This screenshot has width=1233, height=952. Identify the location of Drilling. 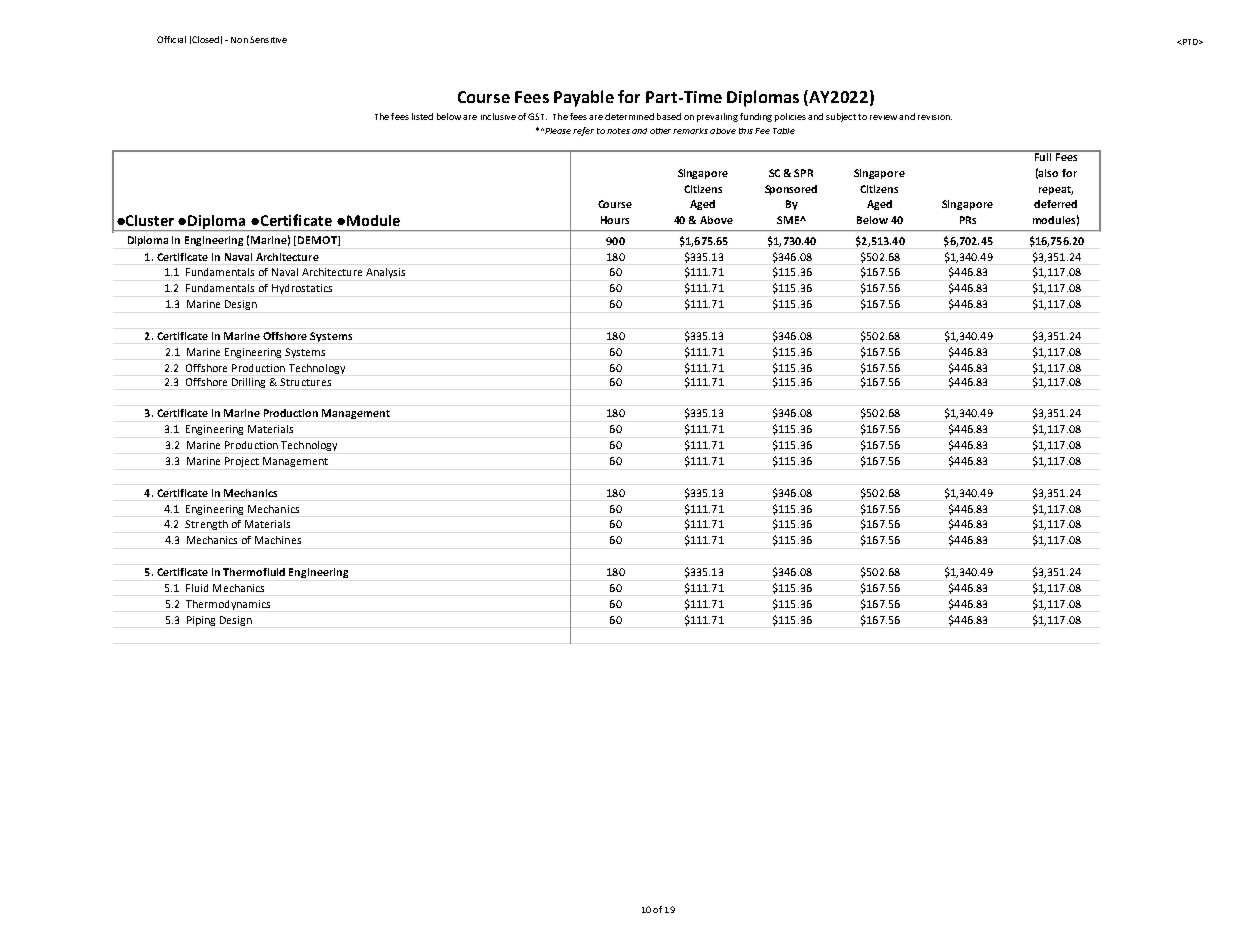
(248, 383).
